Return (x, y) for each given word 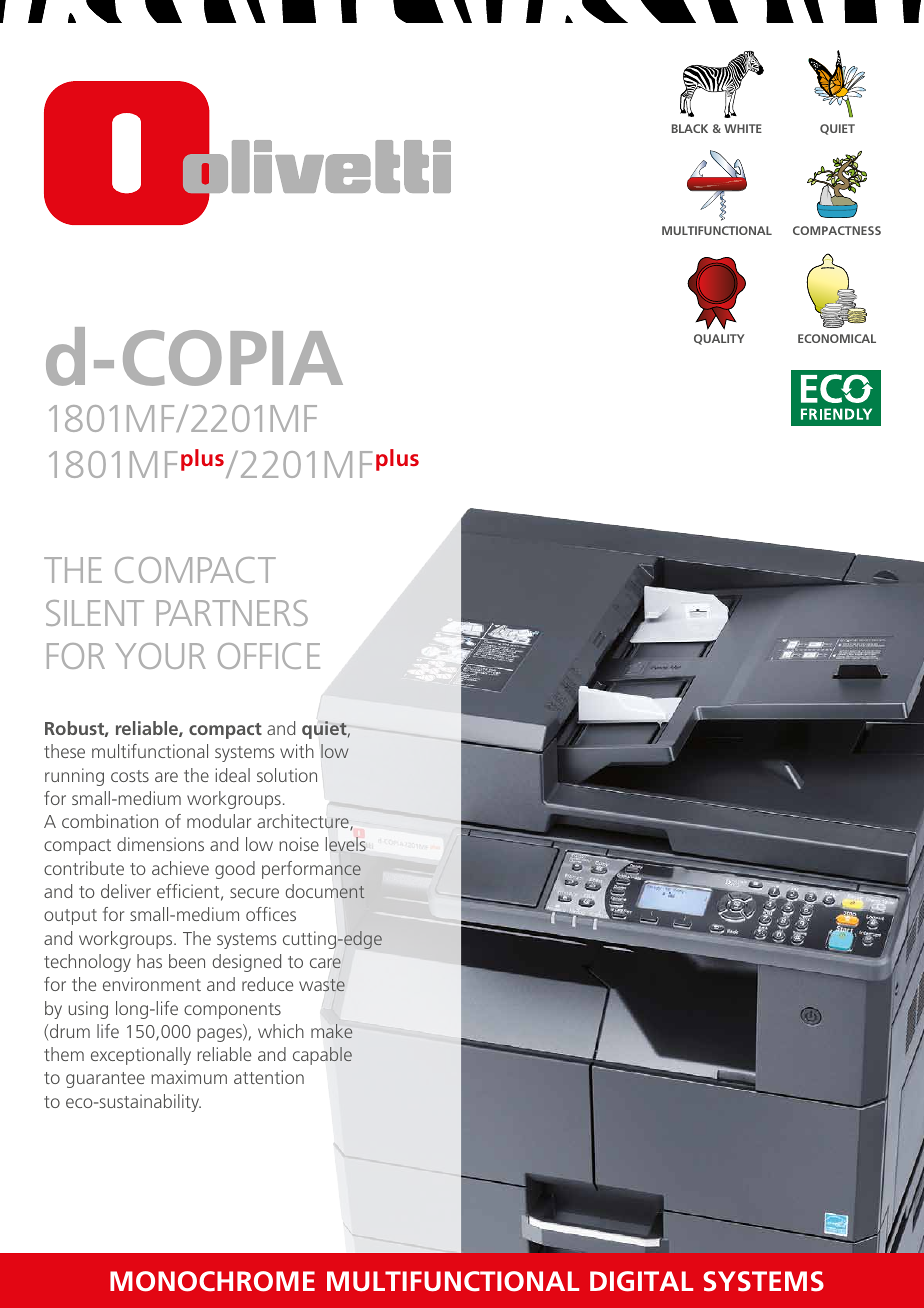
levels (346, 844)
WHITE (743, 128)
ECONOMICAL (837, 338)
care (326, 963)
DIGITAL (641, 1281)
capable (322, 1056)
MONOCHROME (212, 1281)
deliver (126, 891)
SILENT (95, 613)
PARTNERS (232, 613)
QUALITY (719, 339)
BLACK (690, 128)
